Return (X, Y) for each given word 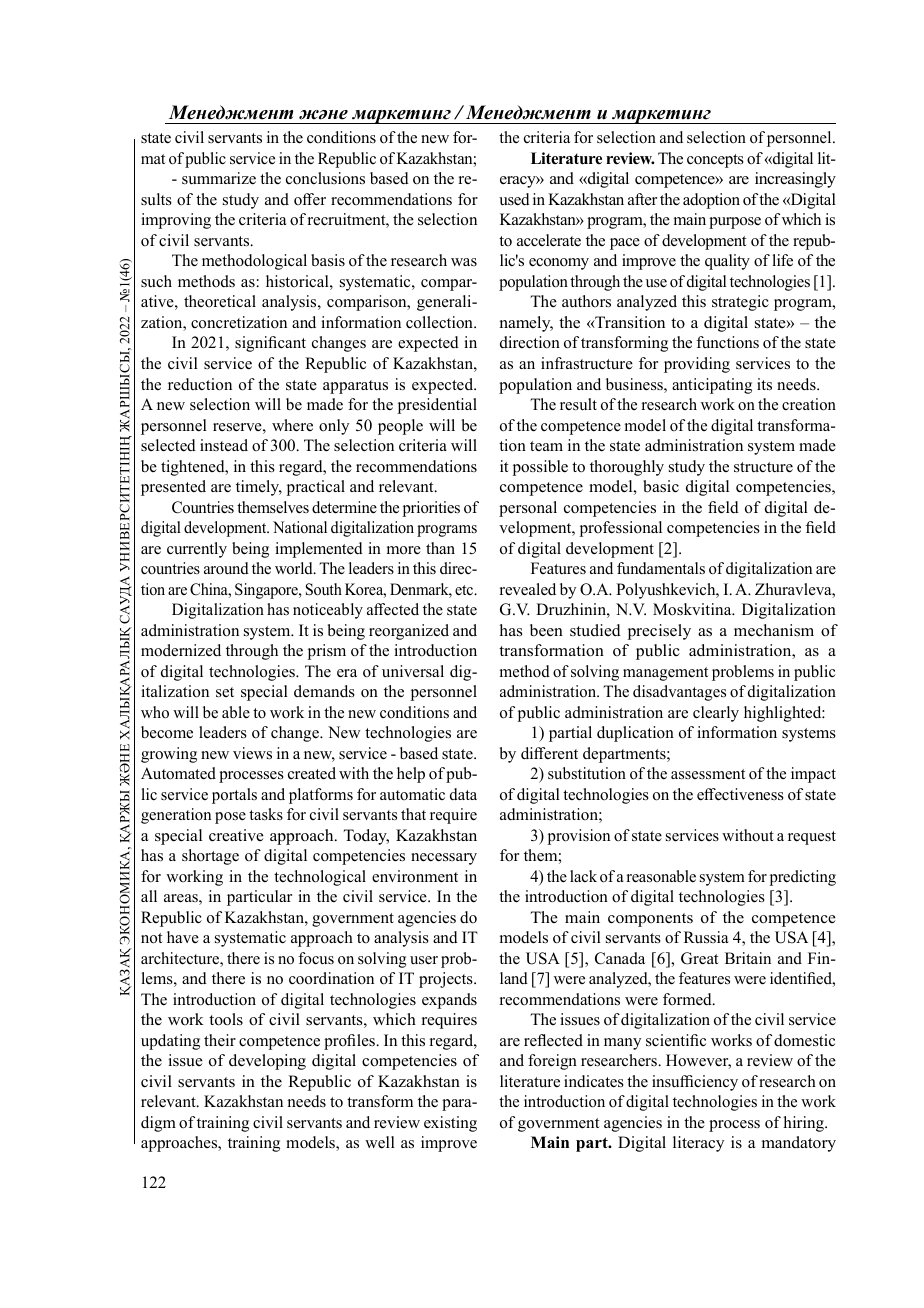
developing (267, 1062)
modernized (181, 650)
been (546, 630)
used (514, 199)
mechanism (774, 630)
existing (450, 1124)
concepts (715, 161)
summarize (219, 178)
